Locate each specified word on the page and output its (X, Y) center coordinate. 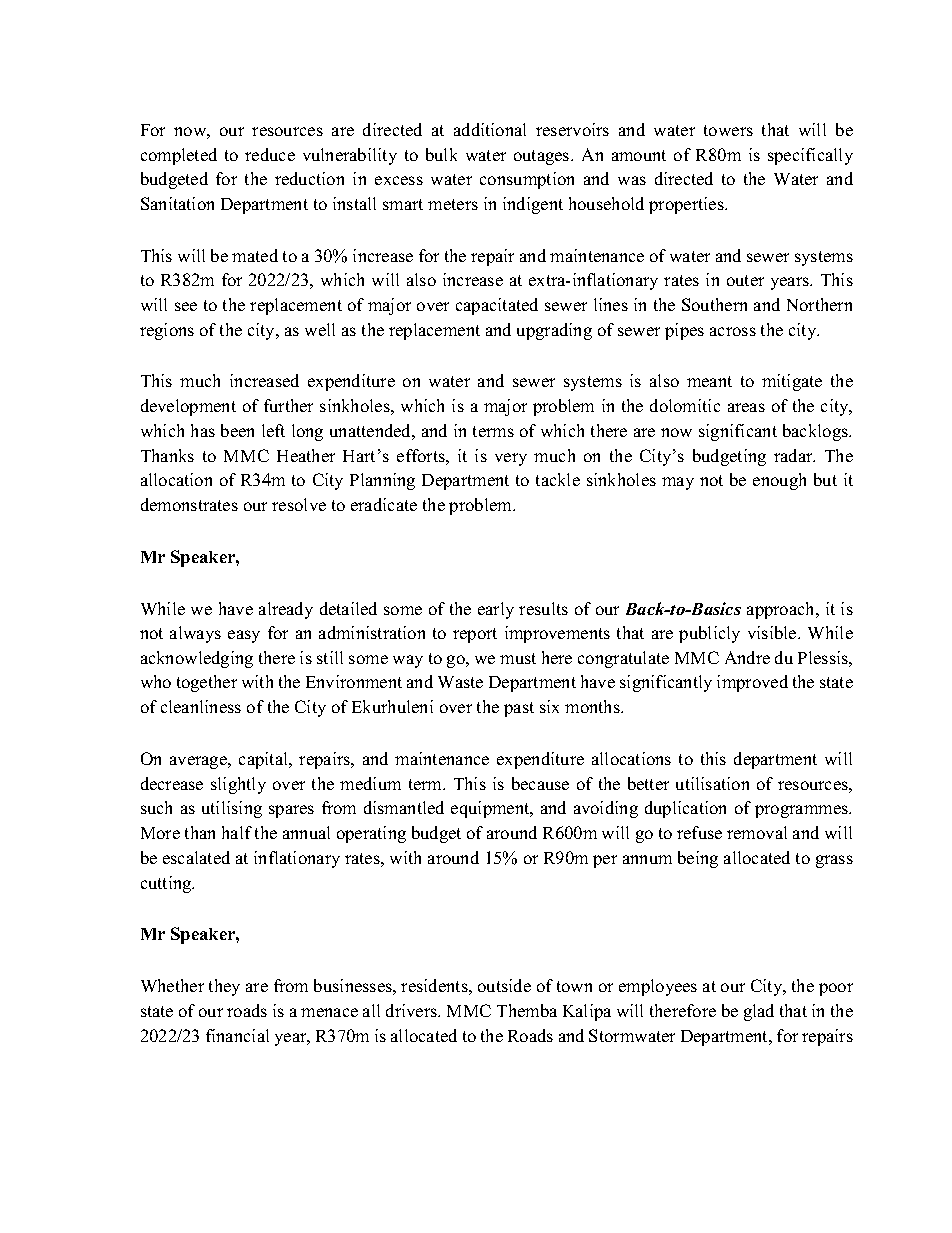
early (496, 610)
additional (490, 129)
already (286, 610)
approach (782, 610)
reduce (270, 154)
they (224, 987)
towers (728, 130)
